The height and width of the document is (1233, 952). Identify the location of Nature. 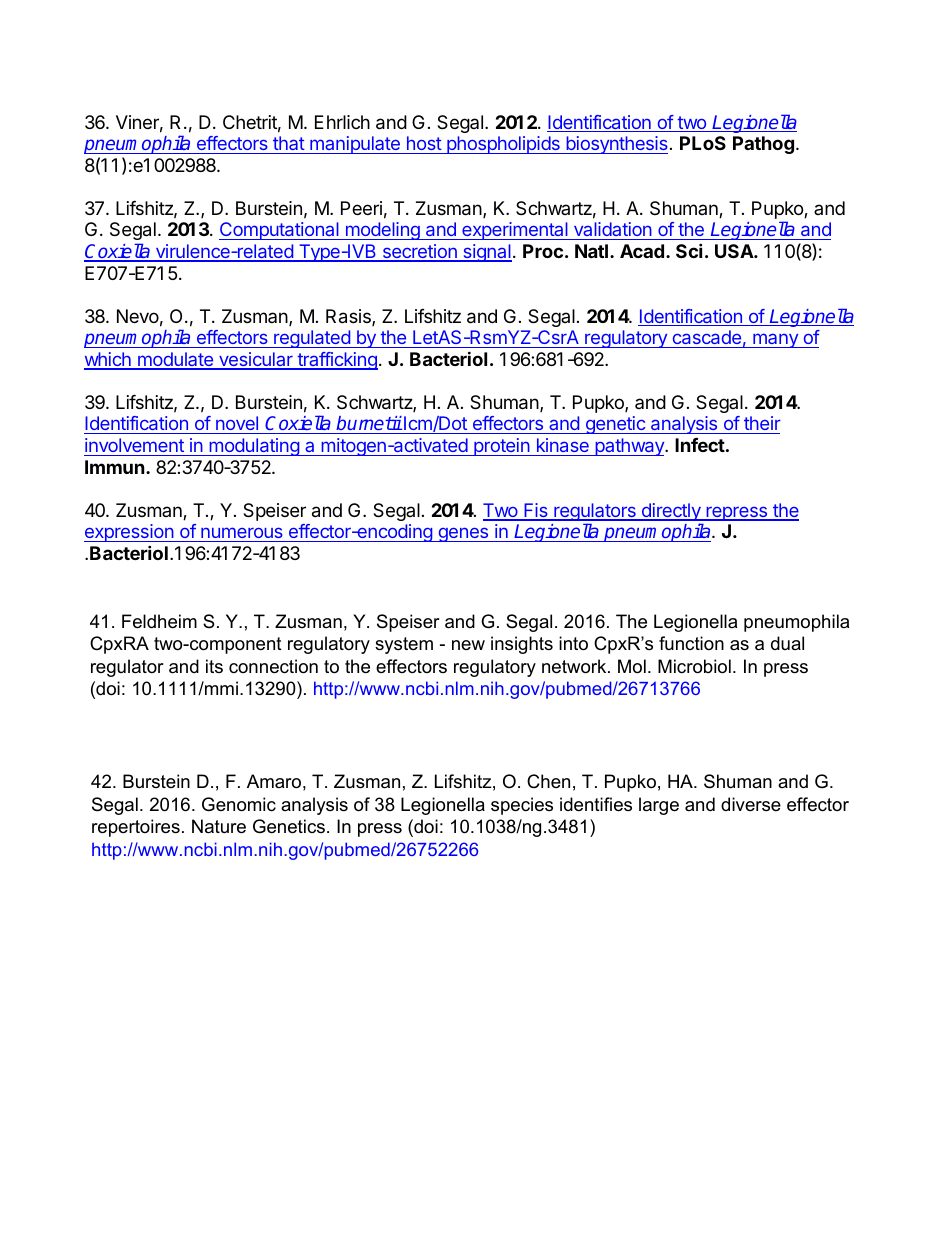
(219, 826).
